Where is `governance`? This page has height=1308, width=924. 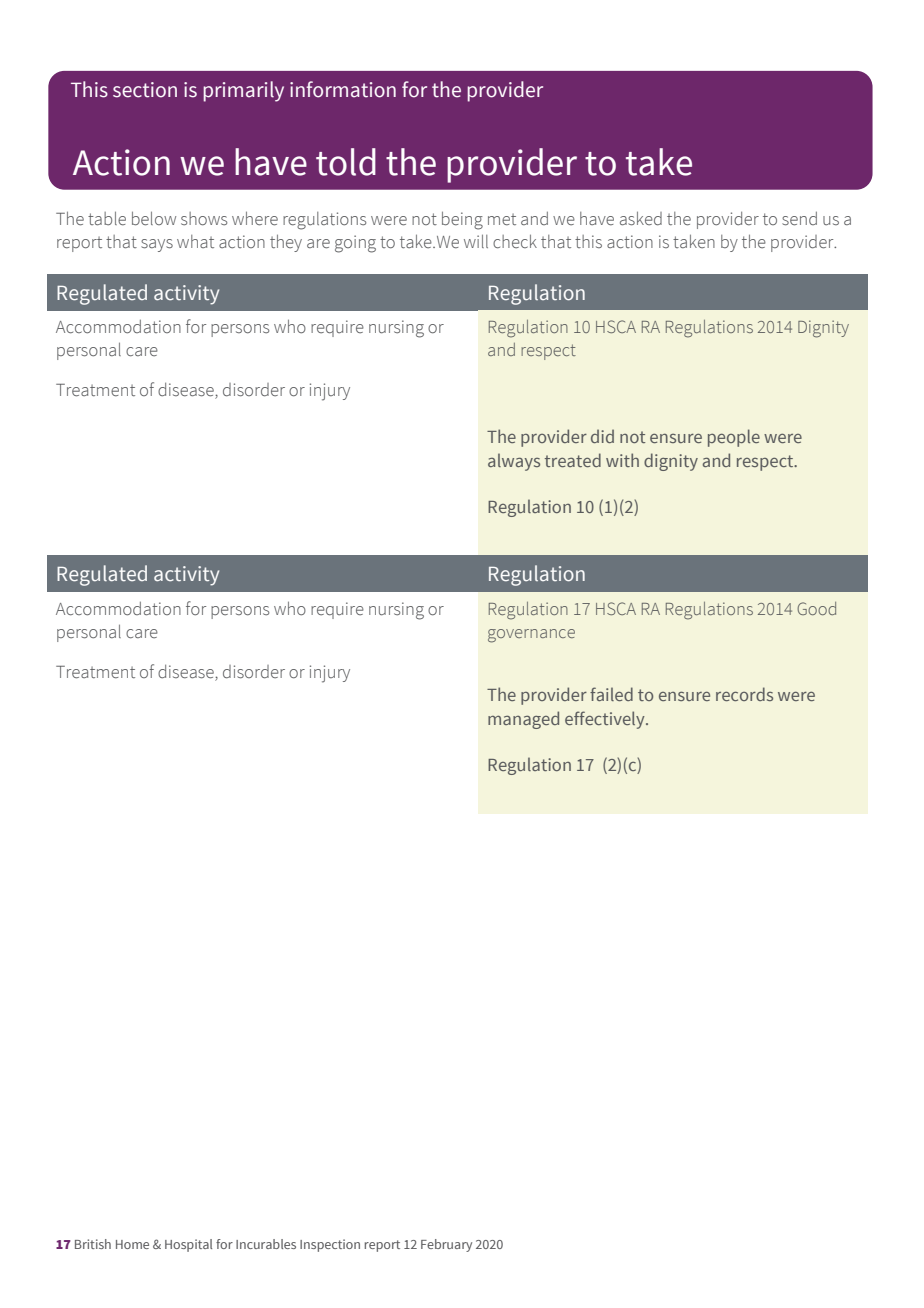 governance is located at coordinates (531, 636).
